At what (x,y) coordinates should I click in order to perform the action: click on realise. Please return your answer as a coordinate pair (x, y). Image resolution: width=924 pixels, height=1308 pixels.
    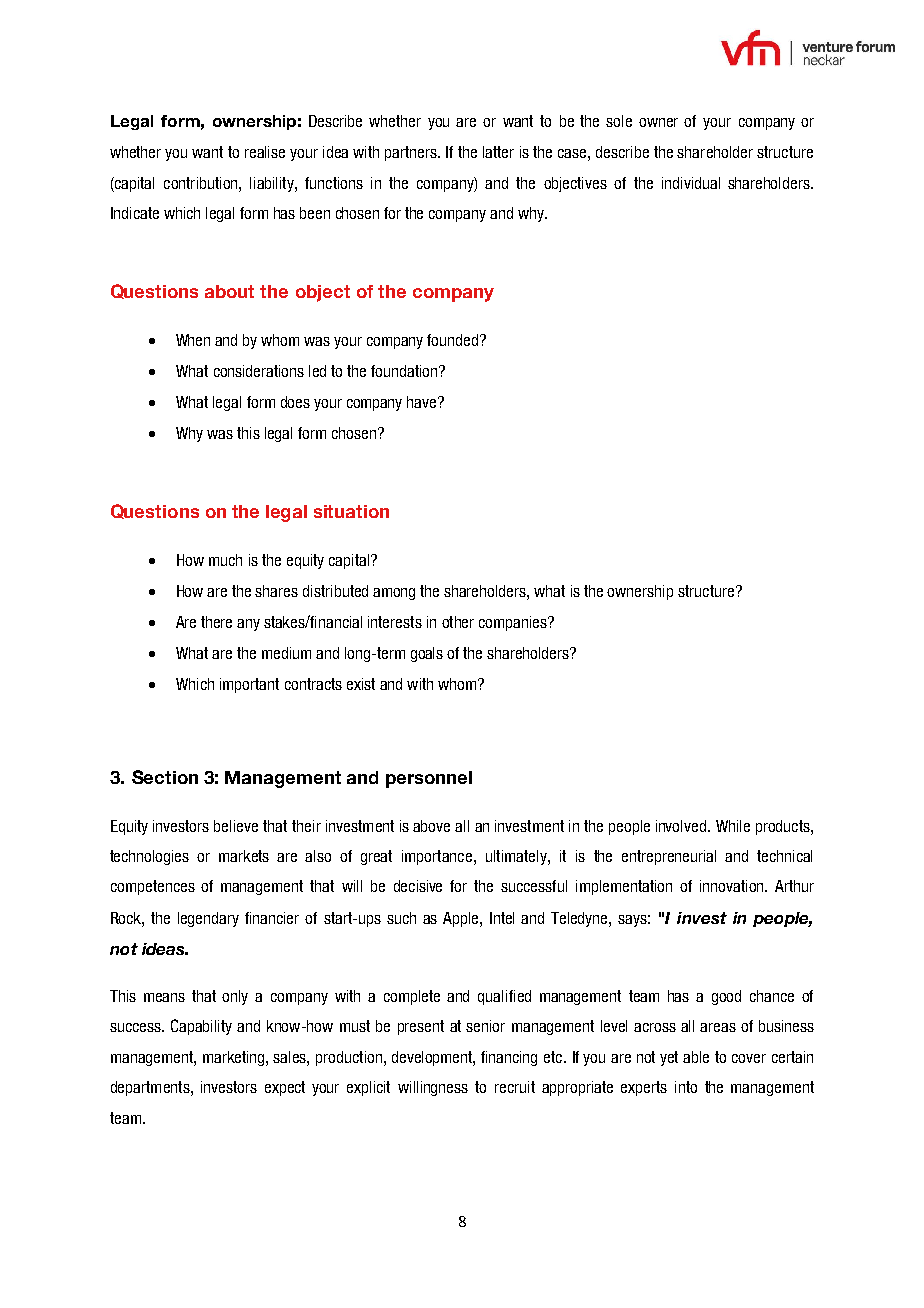
    Looking at the image, I should click on (265, 152).
